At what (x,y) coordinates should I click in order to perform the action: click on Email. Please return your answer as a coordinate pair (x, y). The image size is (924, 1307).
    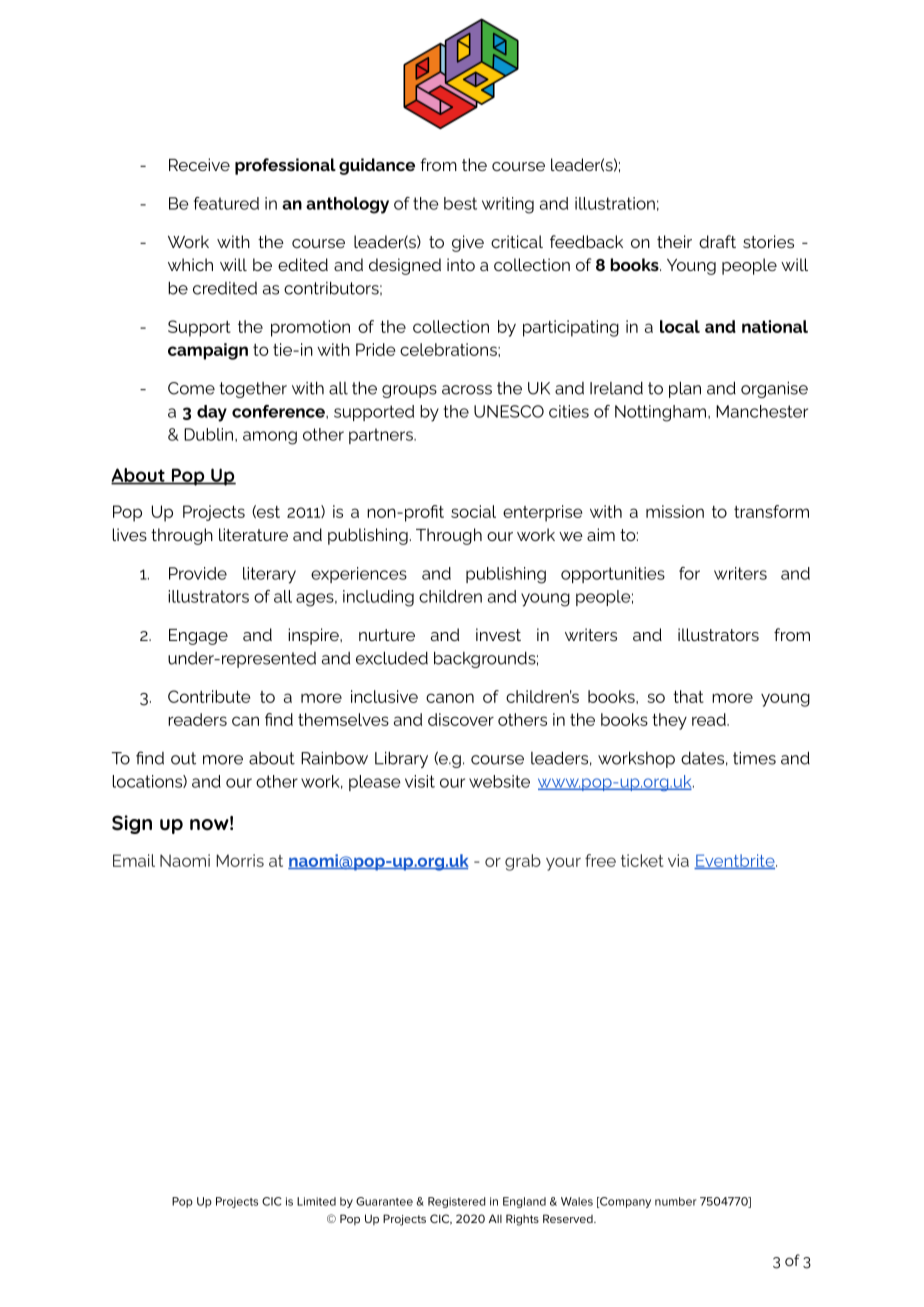
    Looking at the image, I should click on (134, 860).
